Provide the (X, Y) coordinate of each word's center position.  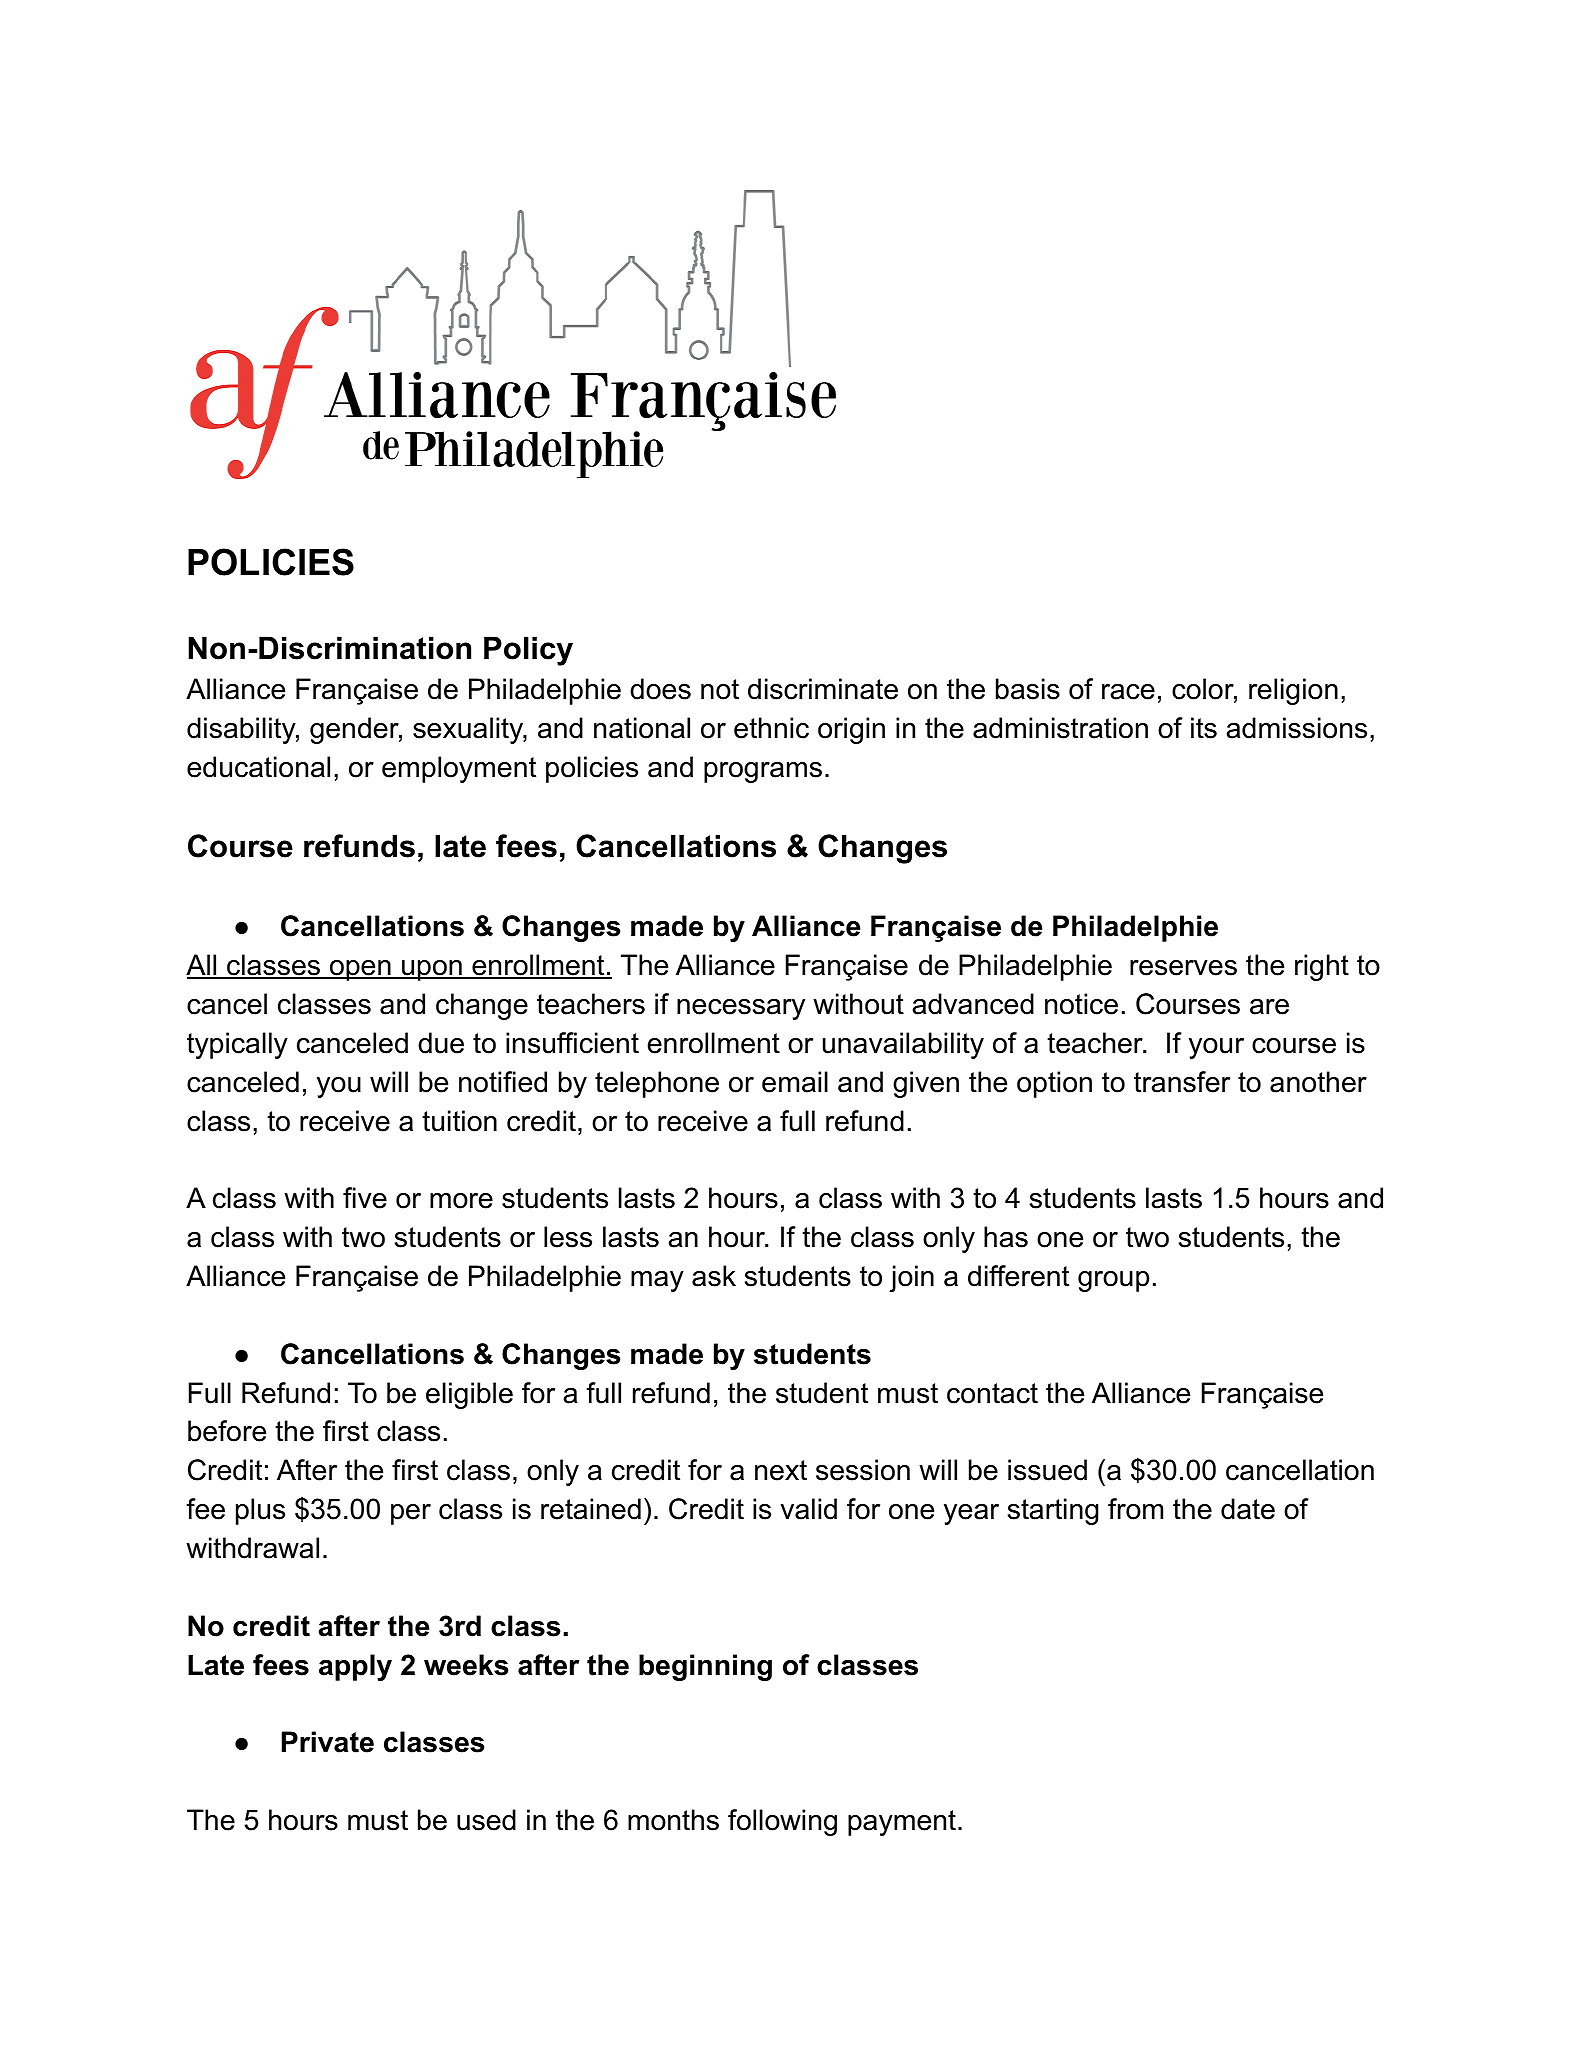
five (365, 1198)
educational (258, 767)
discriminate (823, 689)
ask (714, 1276)
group (1114, 1281)
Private (328, 1742)
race (1128, 692)
